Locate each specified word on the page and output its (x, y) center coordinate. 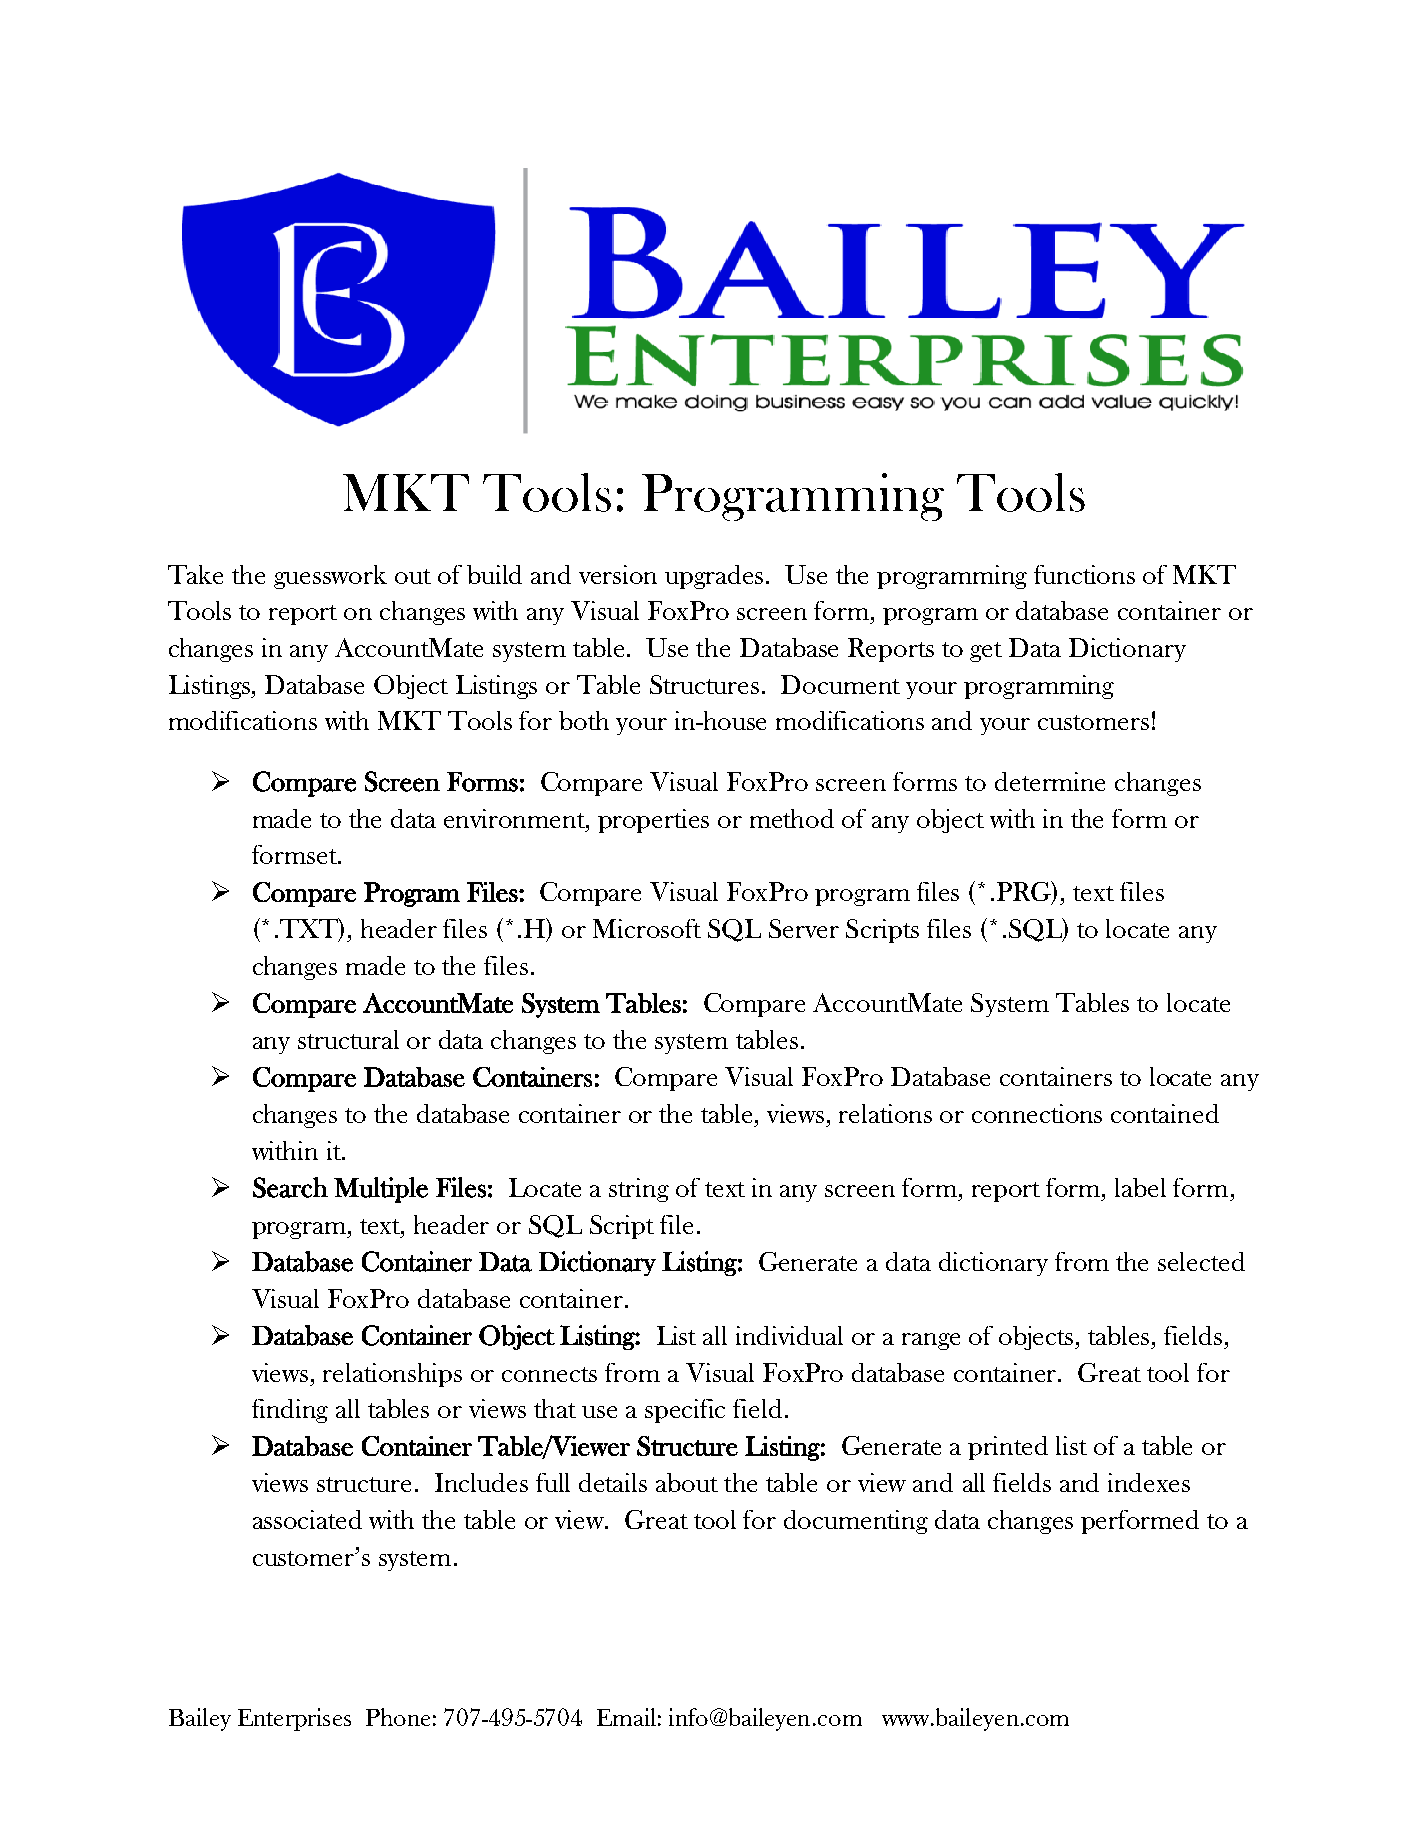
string (639, 1190)
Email (626, 1717)
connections (1037, 1113)
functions (1084, 574)
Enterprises (294, 1719)
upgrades (716, 577)
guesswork (330, 577)
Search (290, 1187)
